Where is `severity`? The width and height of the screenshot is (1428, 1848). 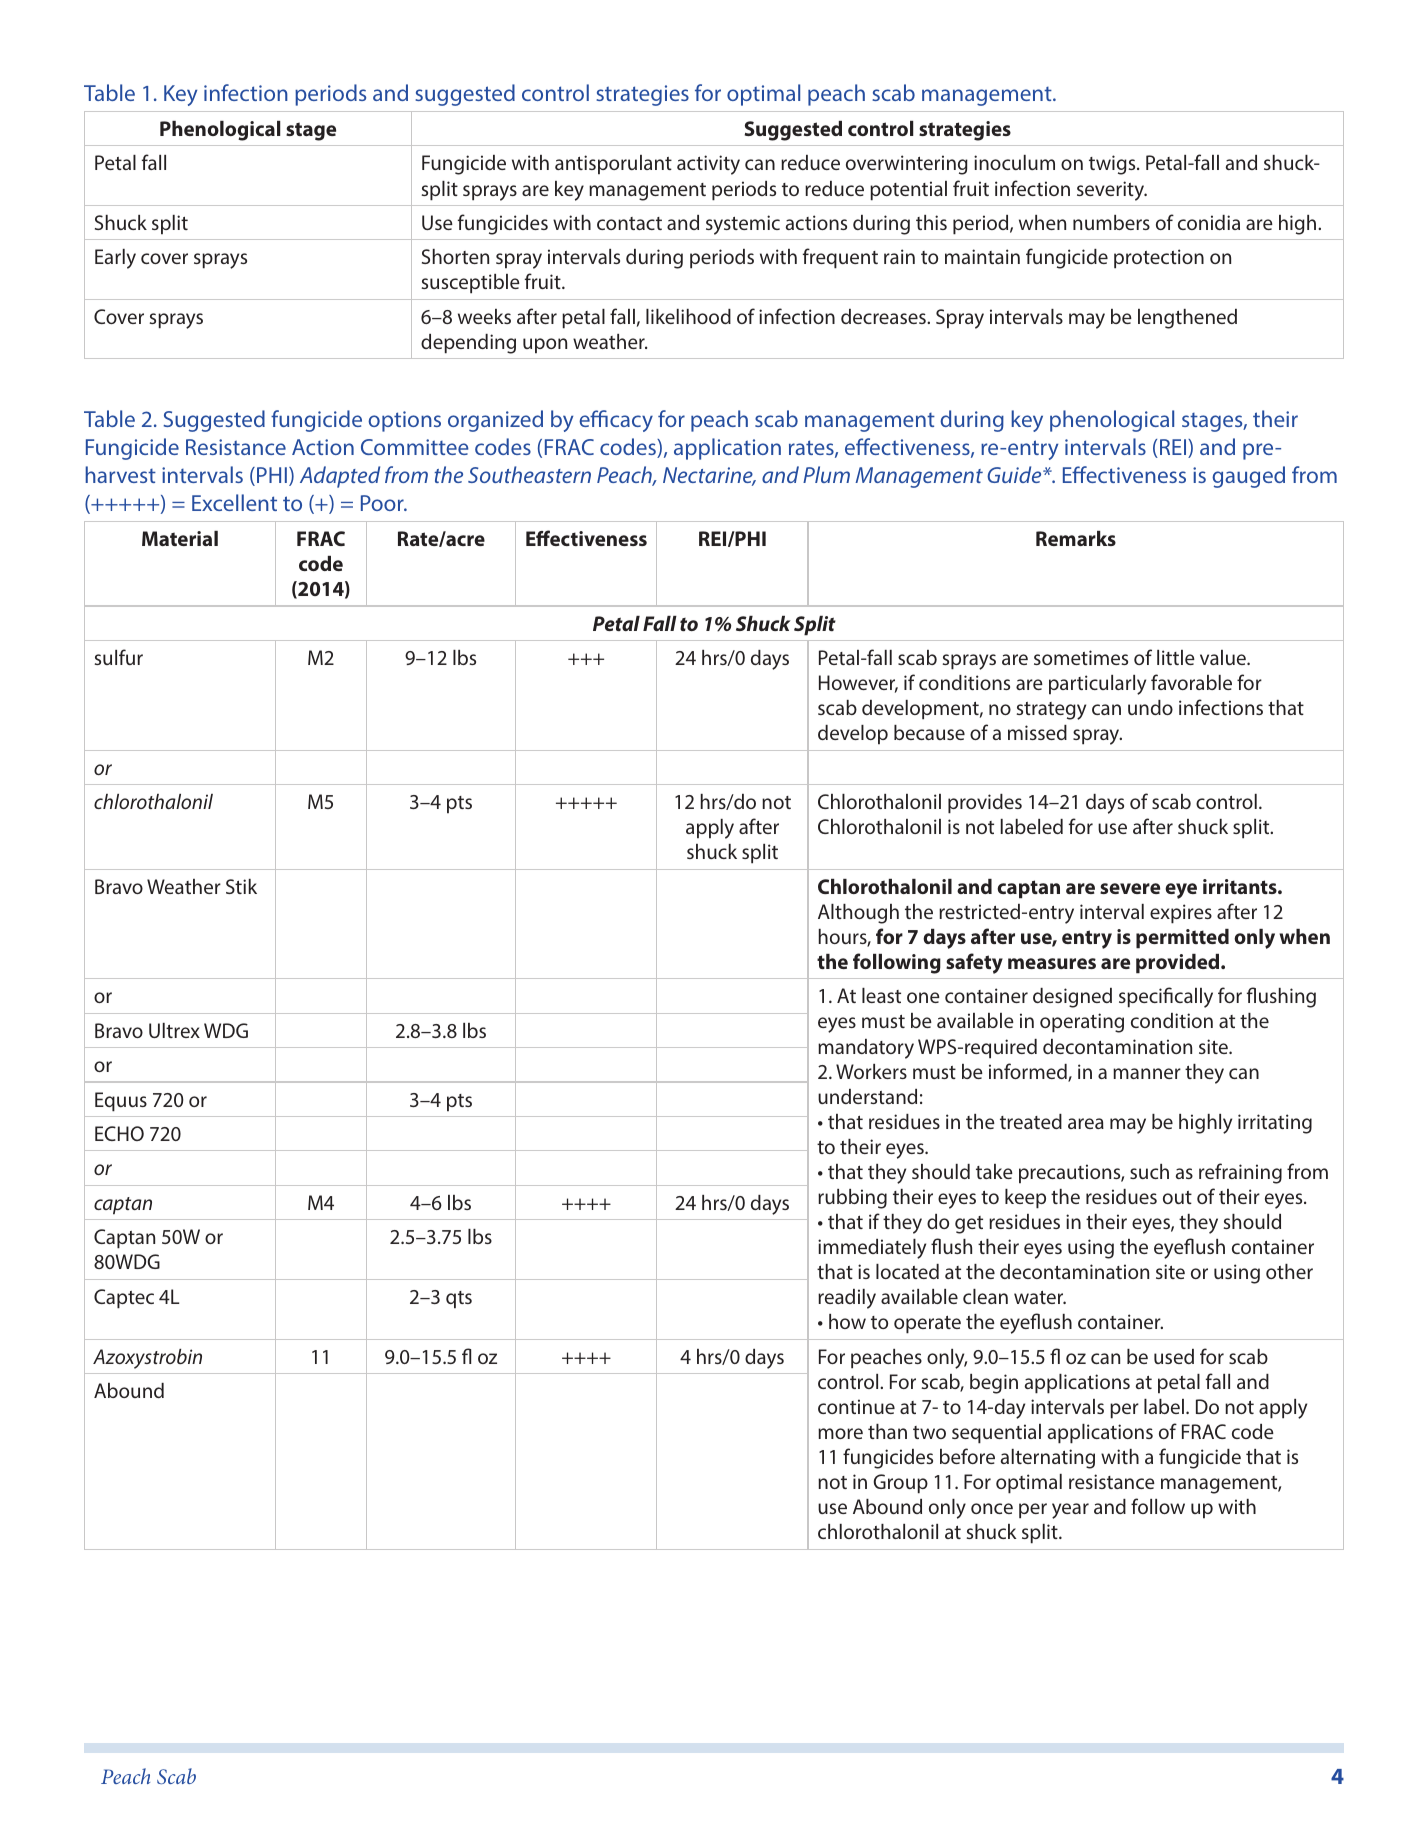 severity is located at coordinates (1112, 191).
